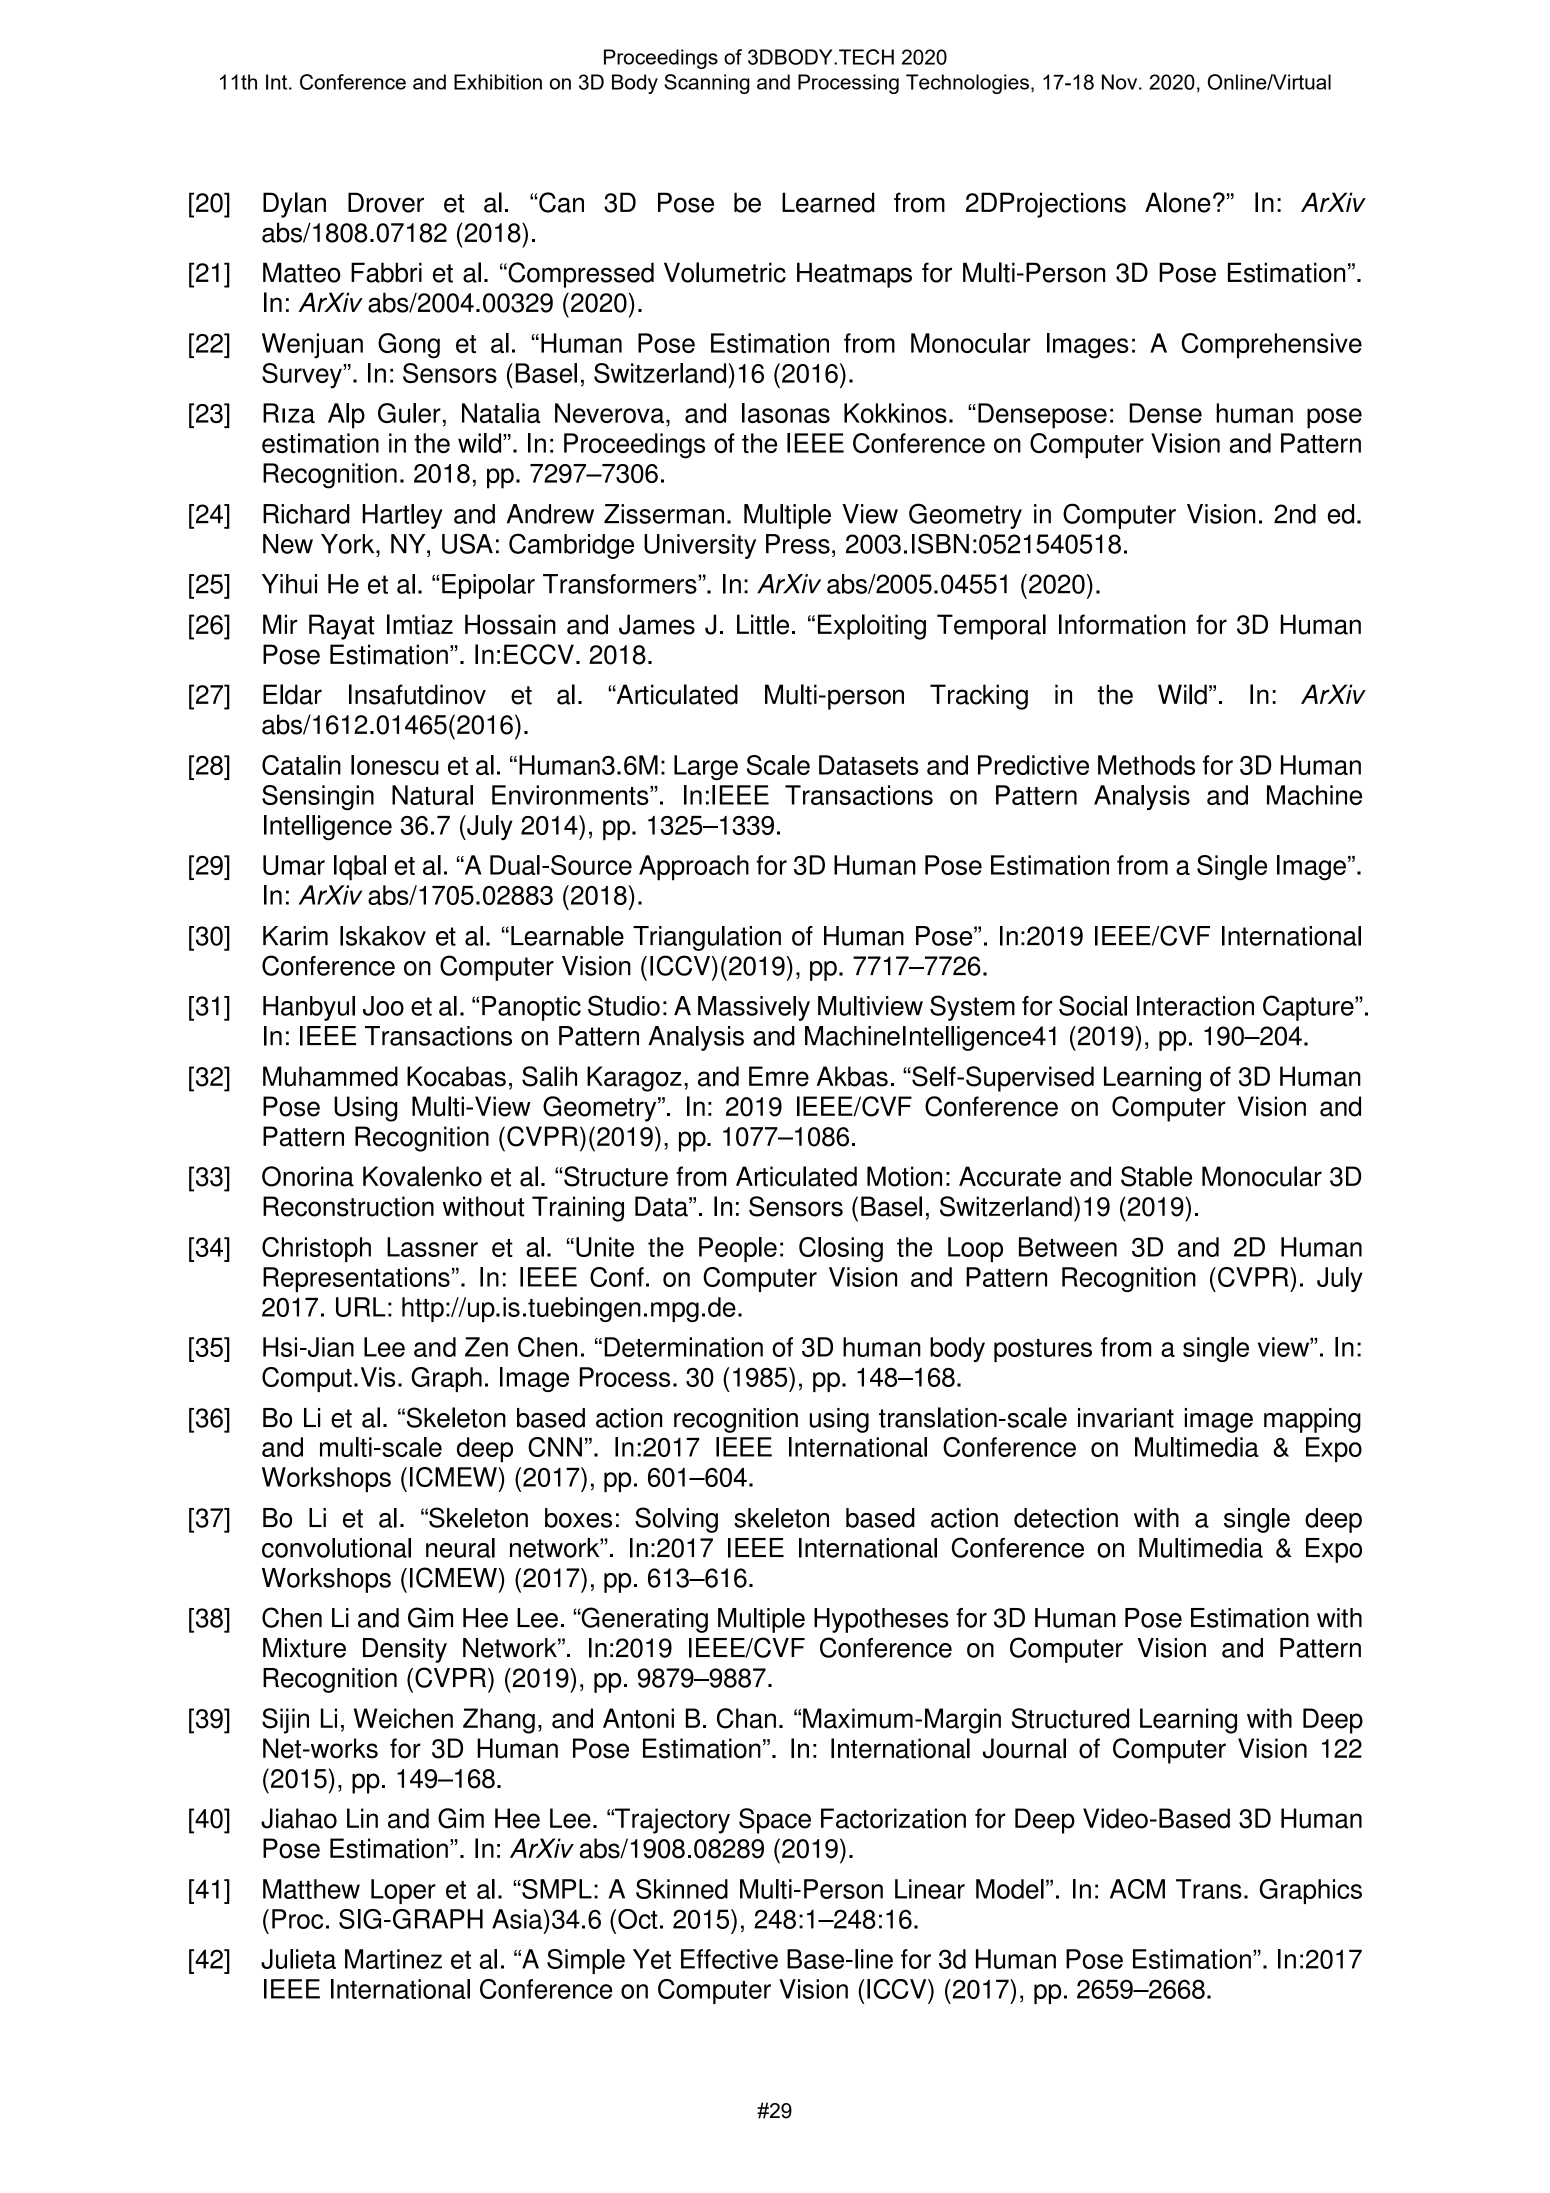 Image resolution: width=1550 pixels, height=2193 pixels. I want to click on Loper, so click(403, 1891).
